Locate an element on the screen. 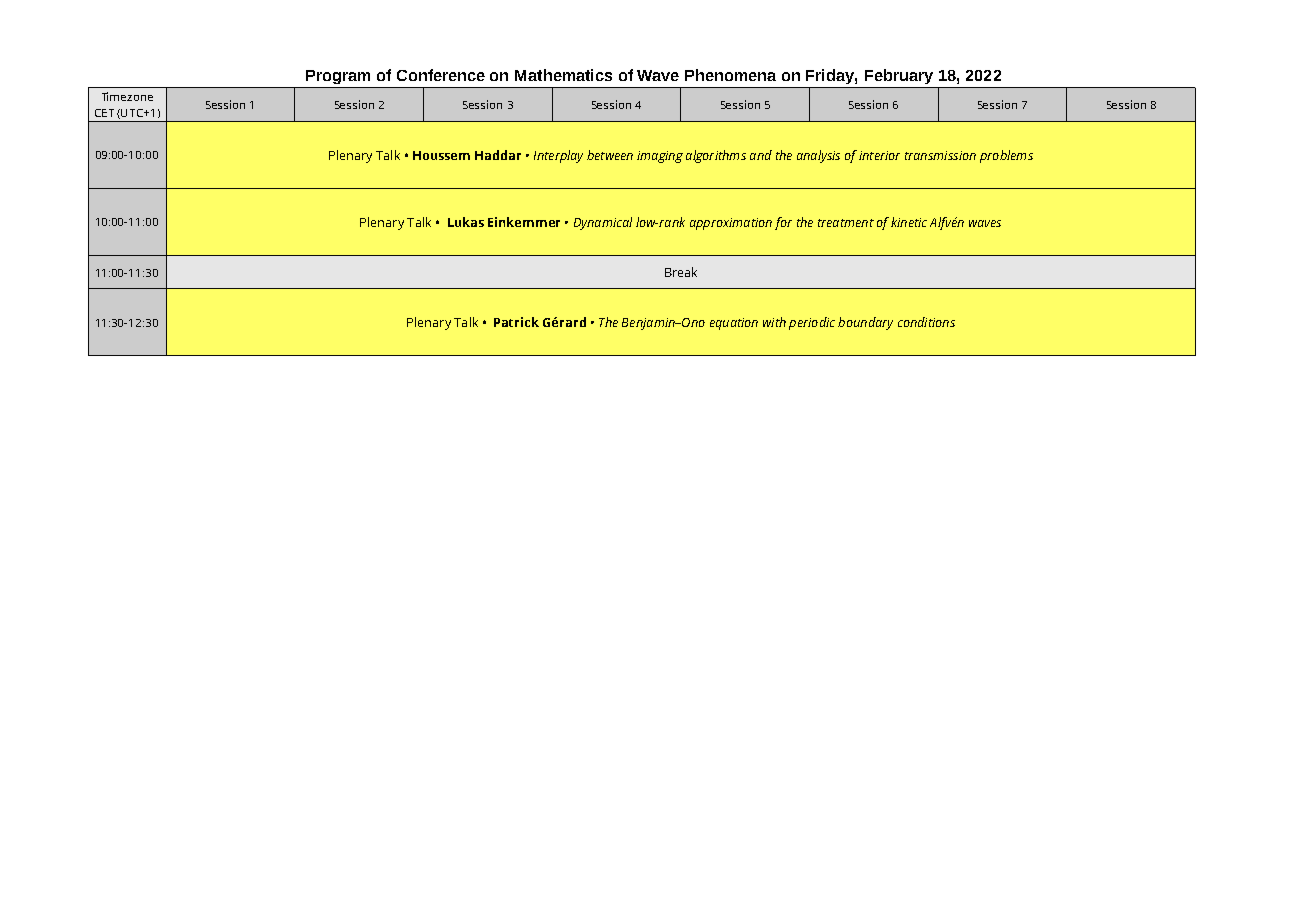 This screenshot has height=924, width=1307. Program is located at coordinates (338, 77).
